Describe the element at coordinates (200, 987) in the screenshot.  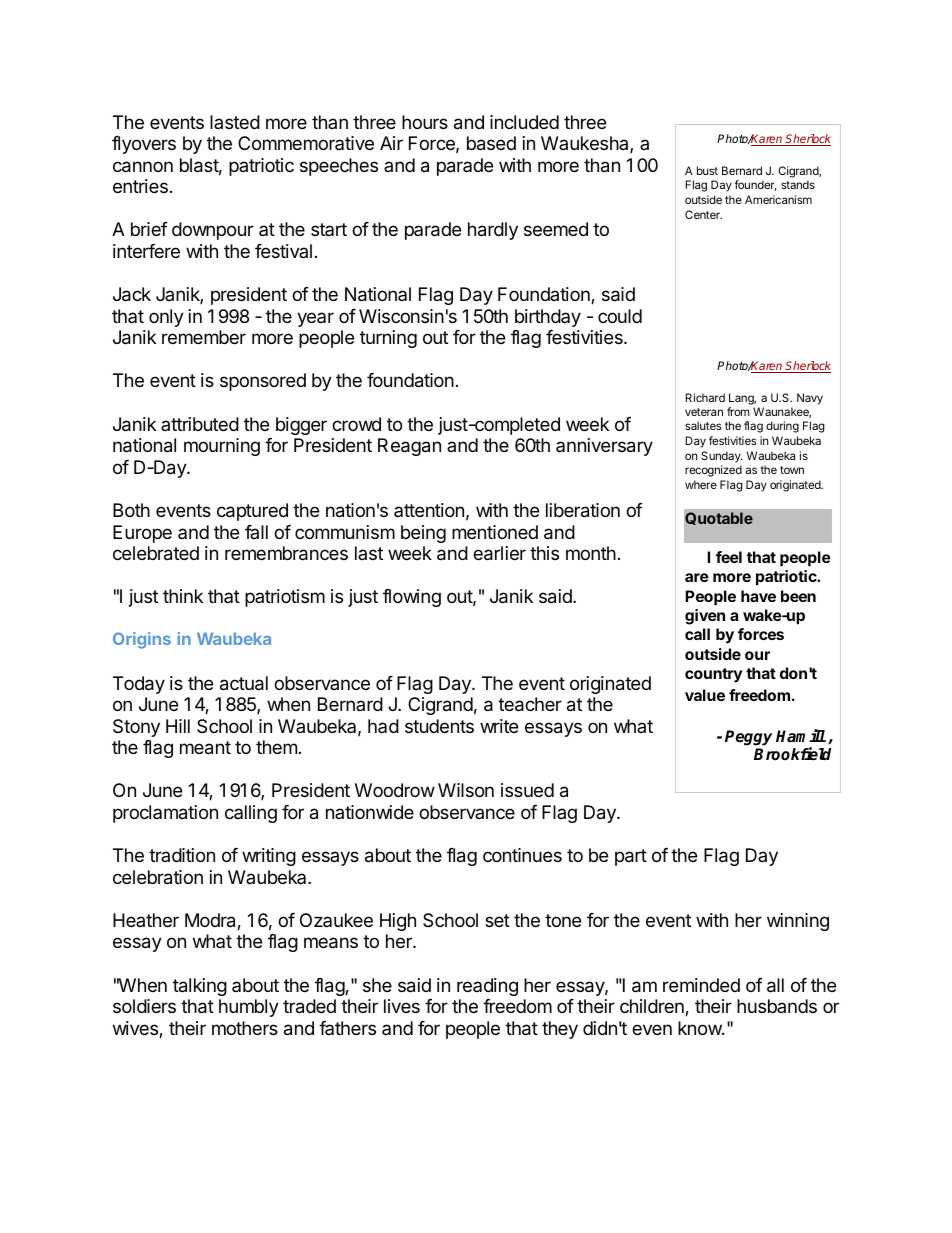
I see `talking` at that location.
